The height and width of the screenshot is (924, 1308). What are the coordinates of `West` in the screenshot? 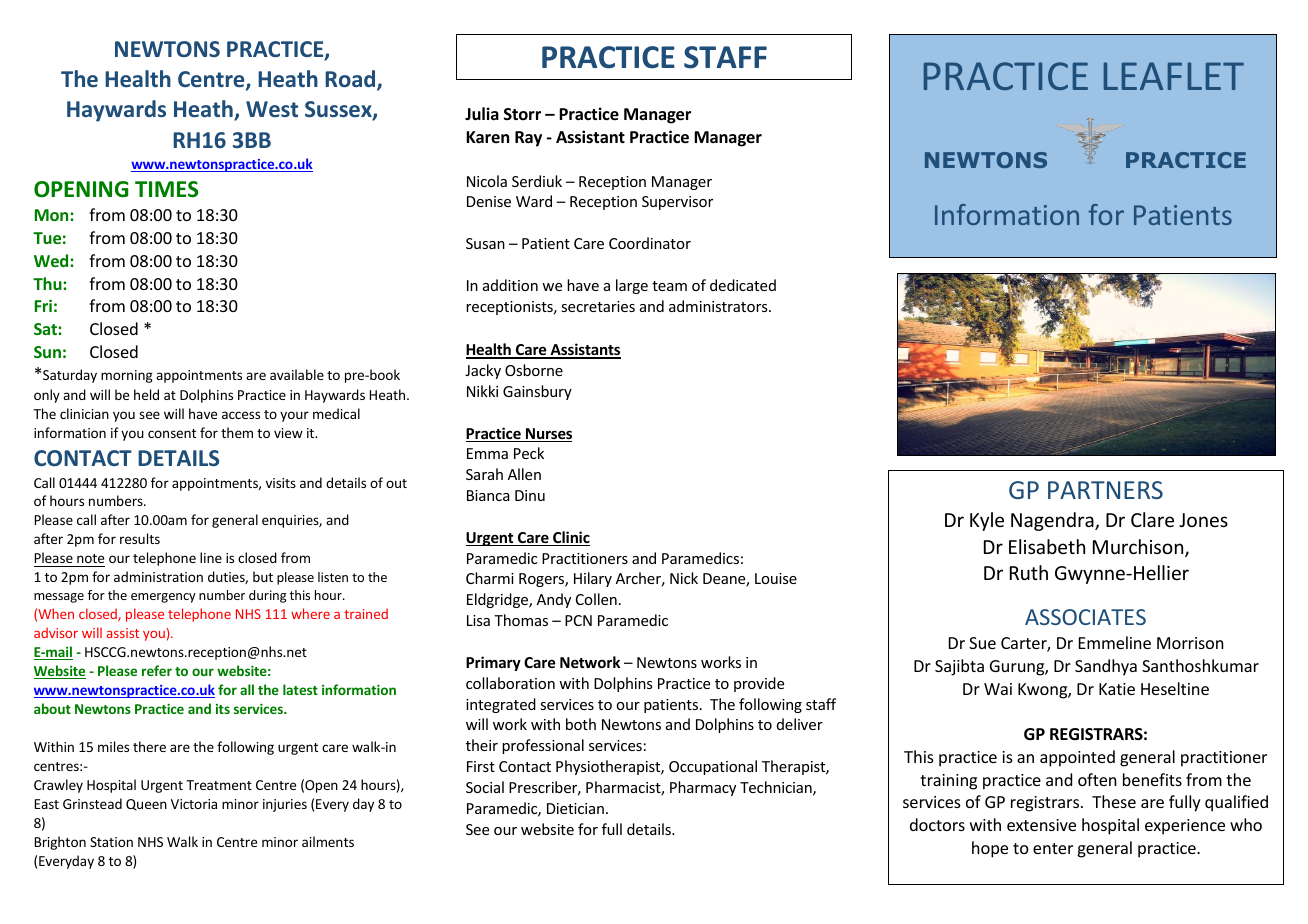 It's located at (272, 109).
